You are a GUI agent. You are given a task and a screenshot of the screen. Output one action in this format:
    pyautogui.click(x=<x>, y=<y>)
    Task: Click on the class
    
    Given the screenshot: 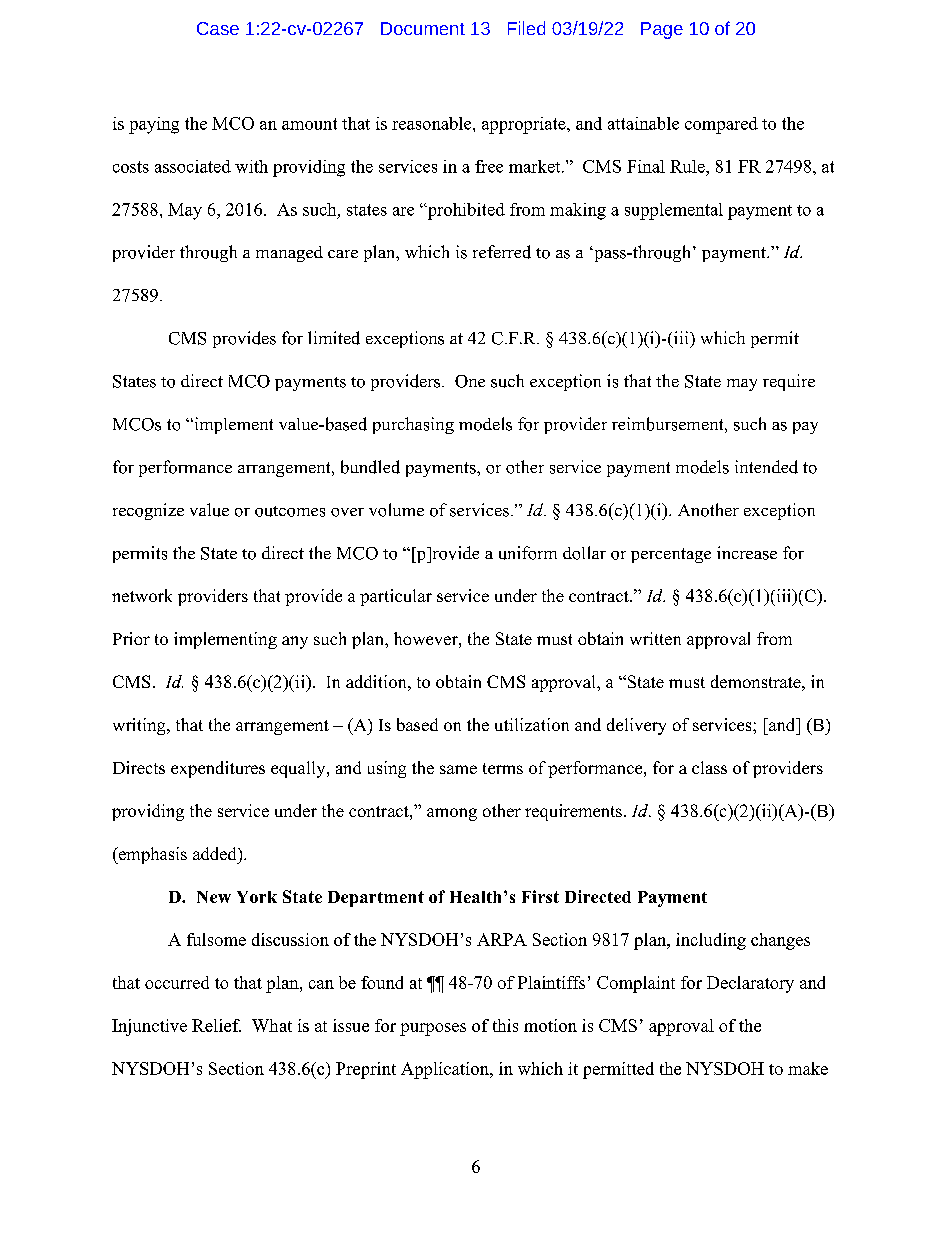 What is the action you would take?
    pyautogui.click(x=709, y=767)
